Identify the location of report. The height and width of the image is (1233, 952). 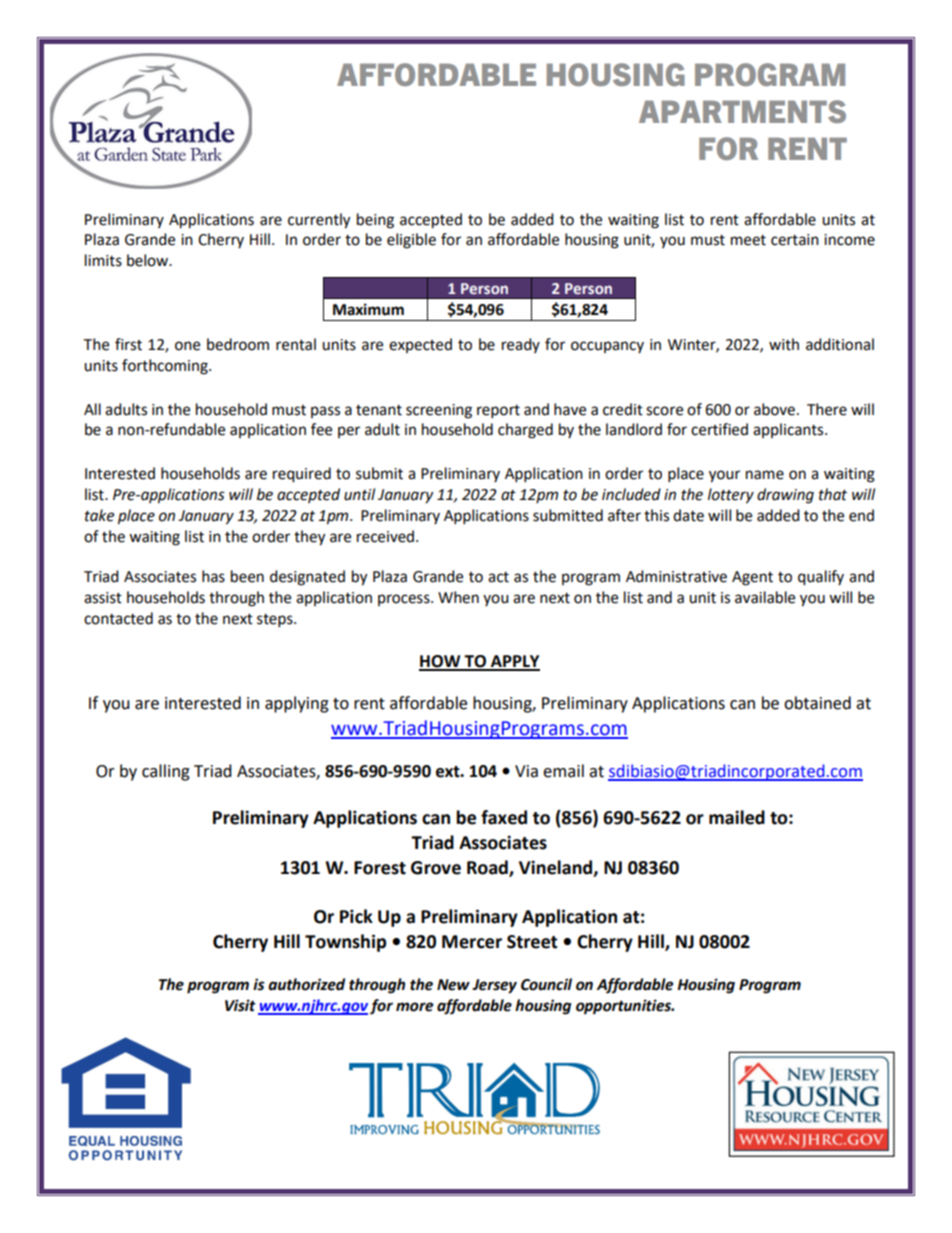
(498, 412).
